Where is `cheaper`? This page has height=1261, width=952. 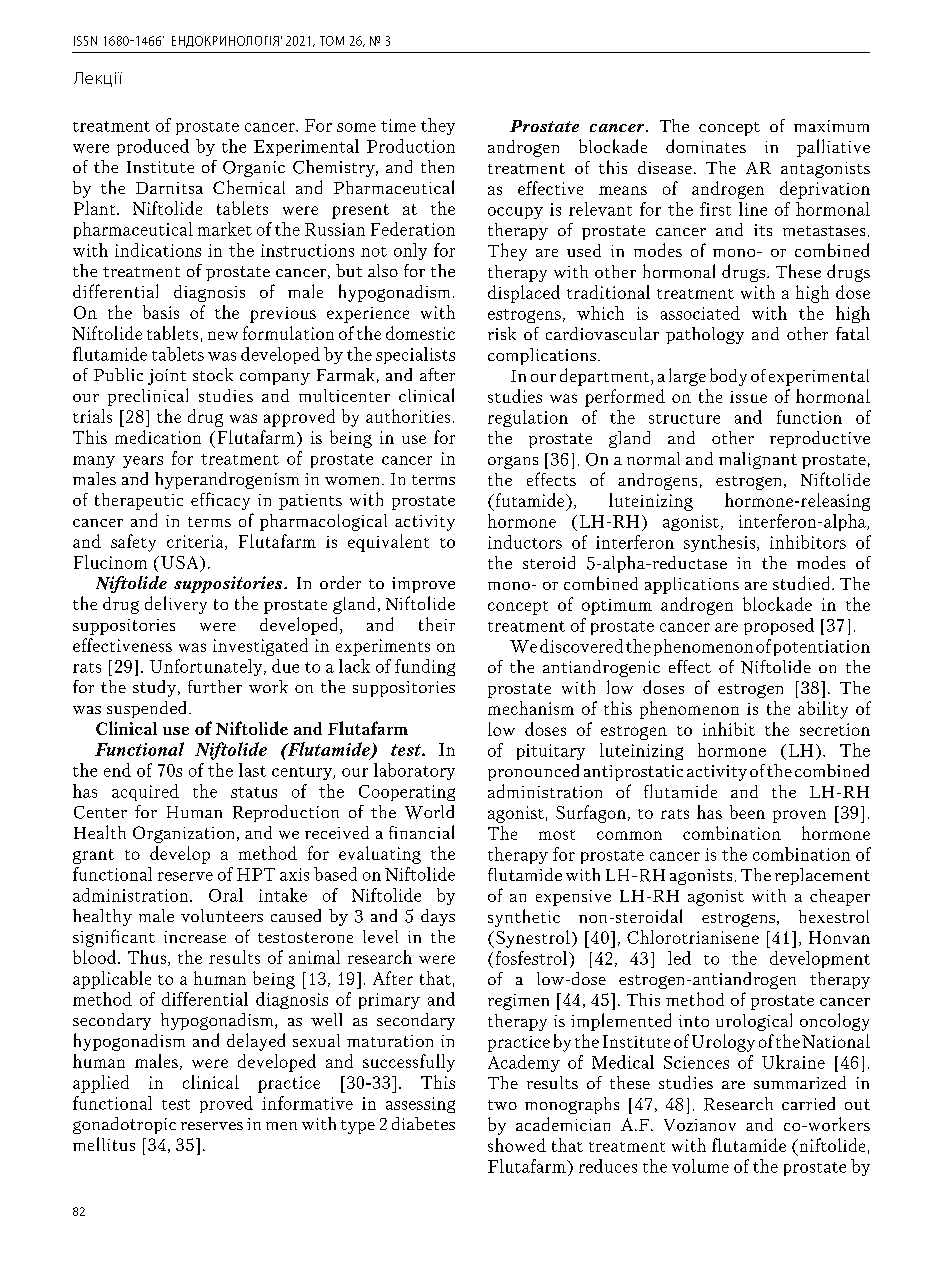 cheaper is located at coordinates (840, 897).
